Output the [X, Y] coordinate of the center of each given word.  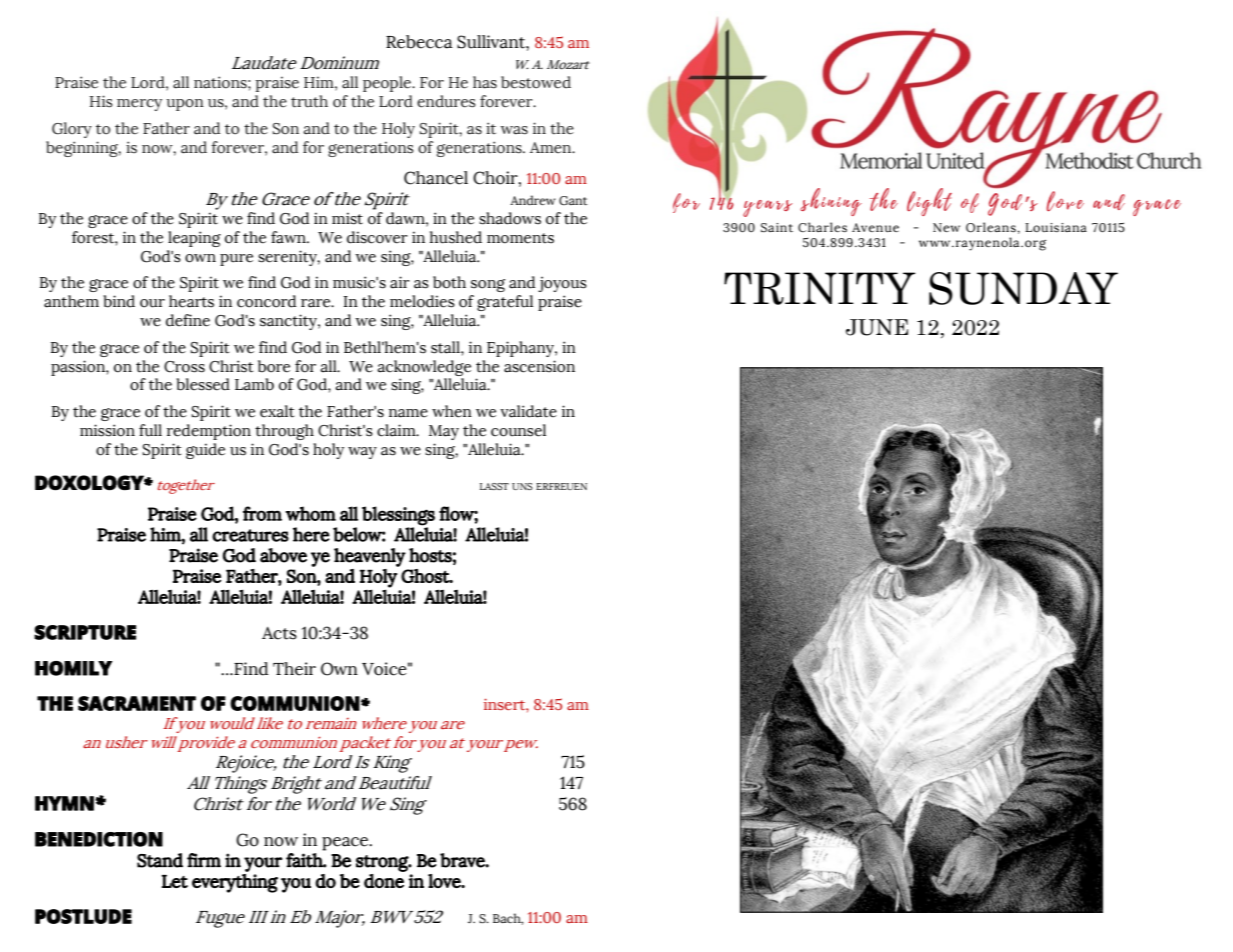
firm [204, 860]
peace [346, 844]
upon [185, 105]
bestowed [536, 82]
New [946, 227]
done [384, 881]
